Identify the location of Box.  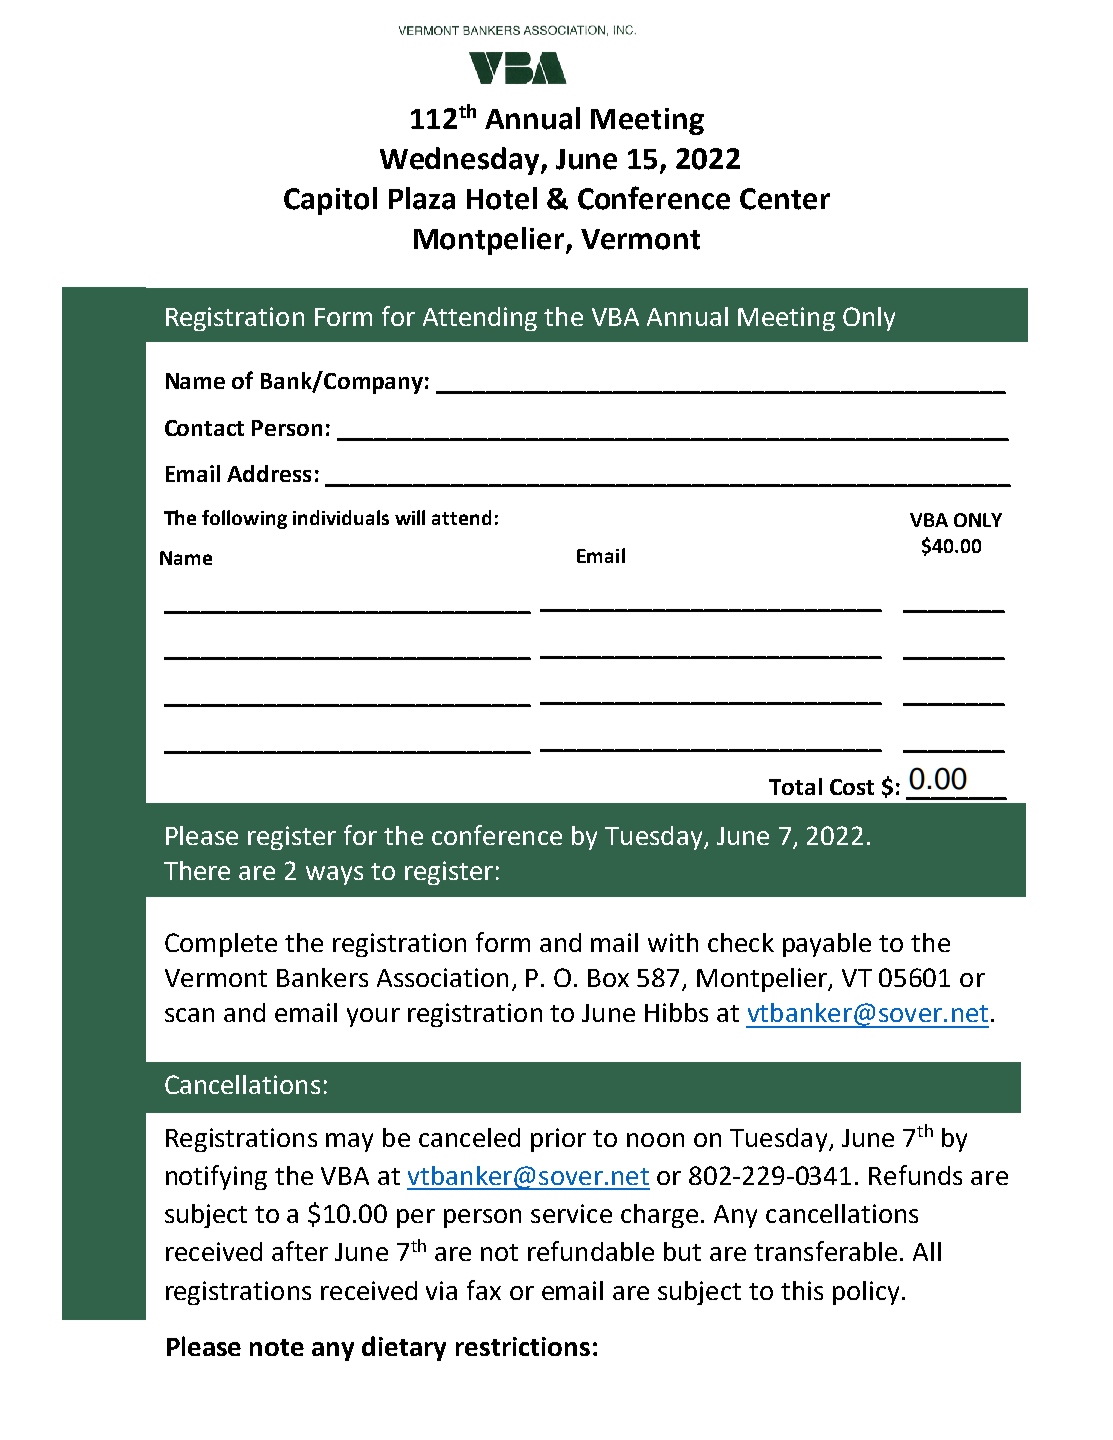
(608, 978).
